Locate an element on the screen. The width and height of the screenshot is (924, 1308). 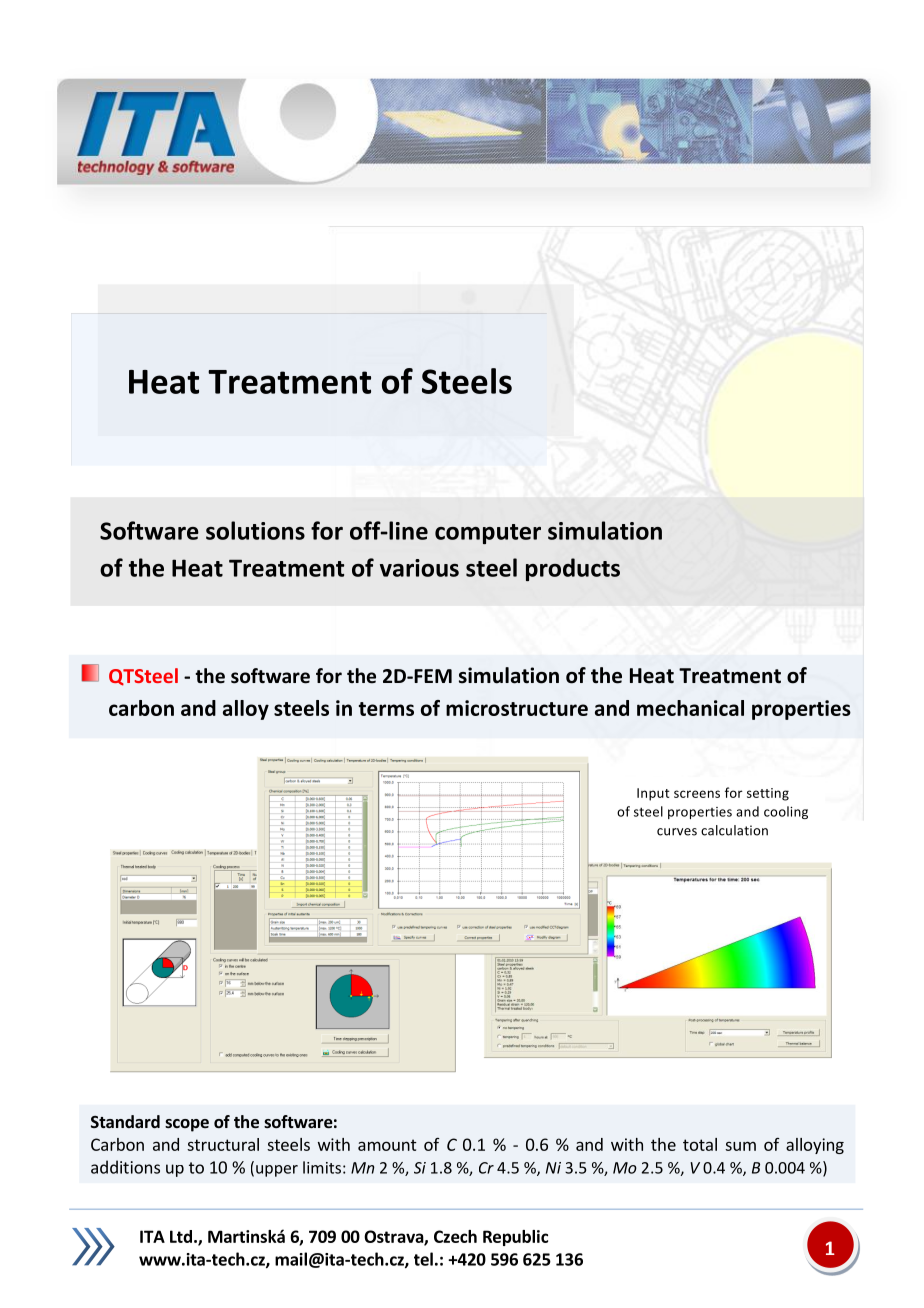
products is located at coordinates (573, 569).
